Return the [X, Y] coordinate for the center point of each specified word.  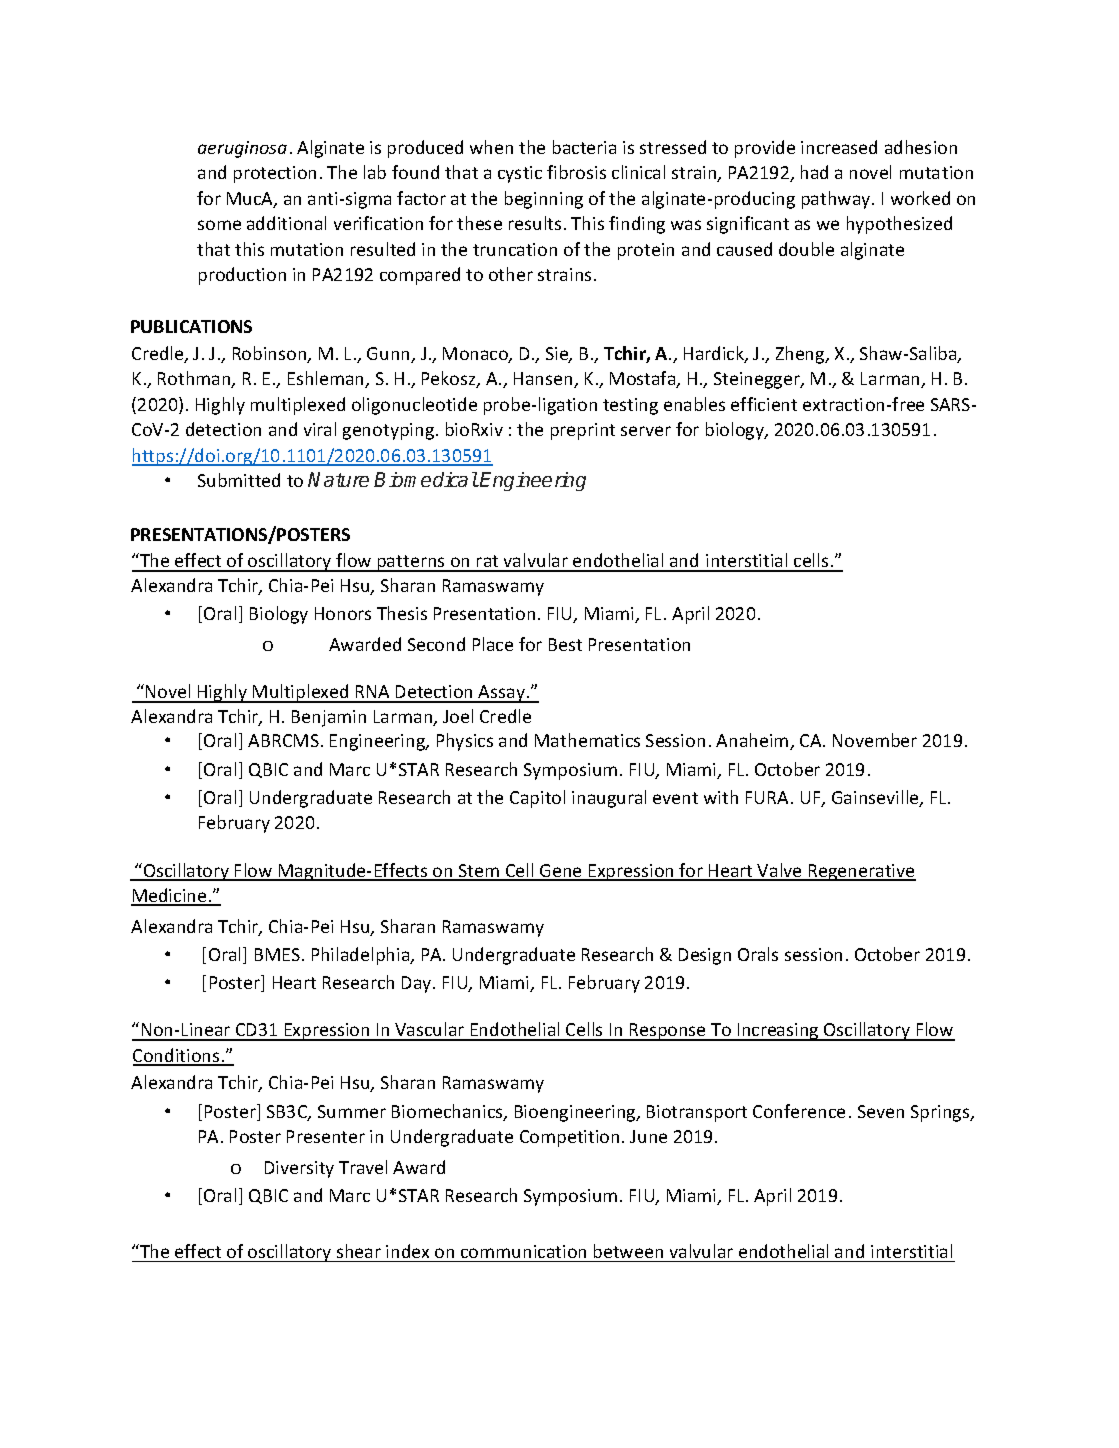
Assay [502, 694]
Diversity [299, 1169]
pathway [837, 200]
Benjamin [329, 718]
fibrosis [576, 172]
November [875, 740]
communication [523, 1251]
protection [275, 174]
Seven [881, 1111]
